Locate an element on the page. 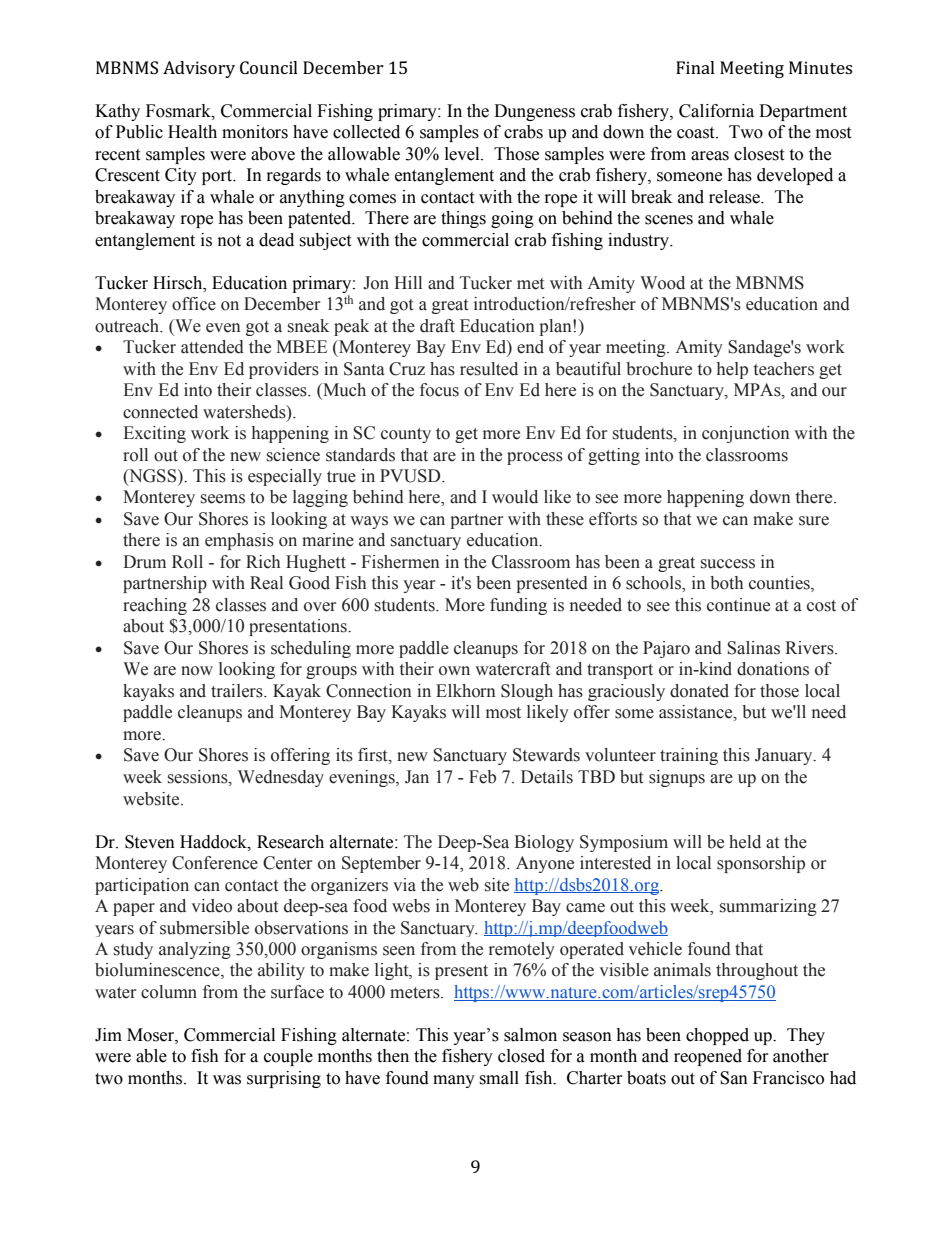 The width and height of the image is (952, 1233). Advisory is located at coordinates (199, 69).
